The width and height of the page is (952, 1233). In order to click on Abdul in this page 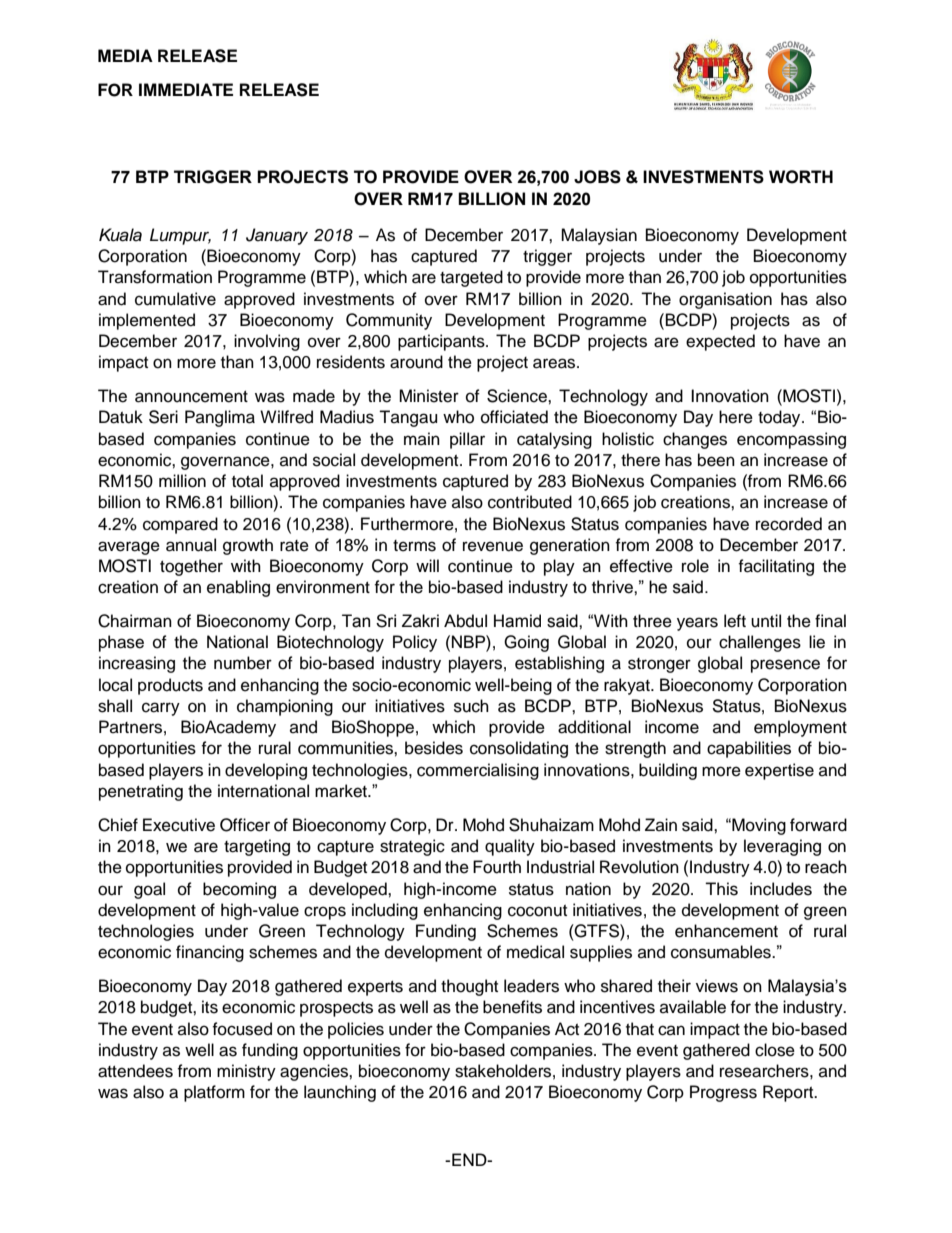, I will do `click(465, 621)`.
